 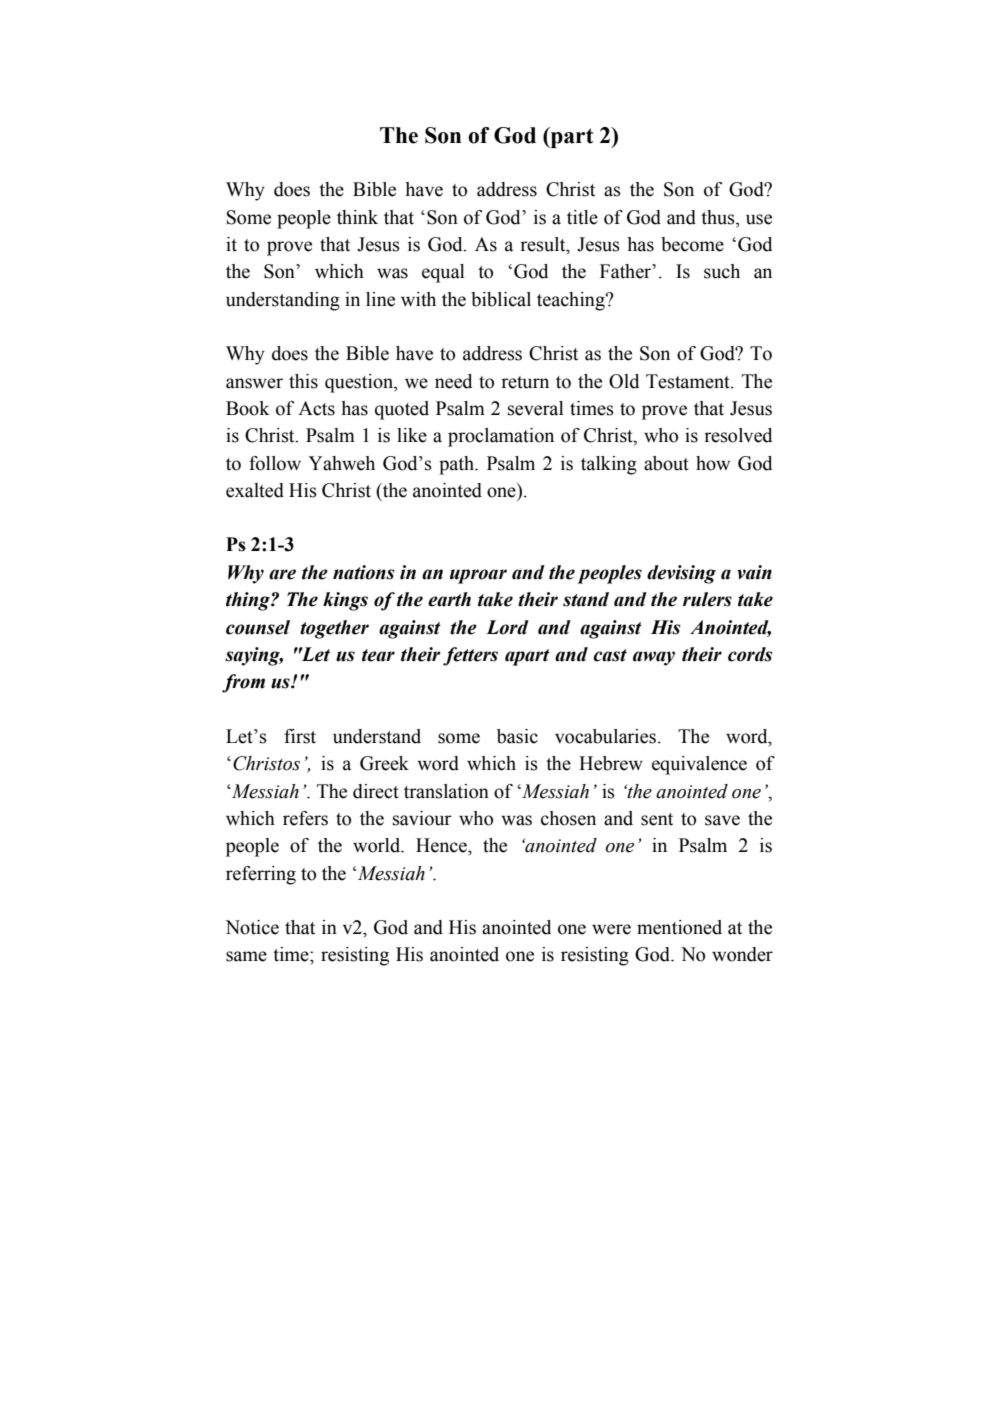 What do you see at coordinates (357, 217) in the document?
I see `think` at bounding box center [357, 217].
